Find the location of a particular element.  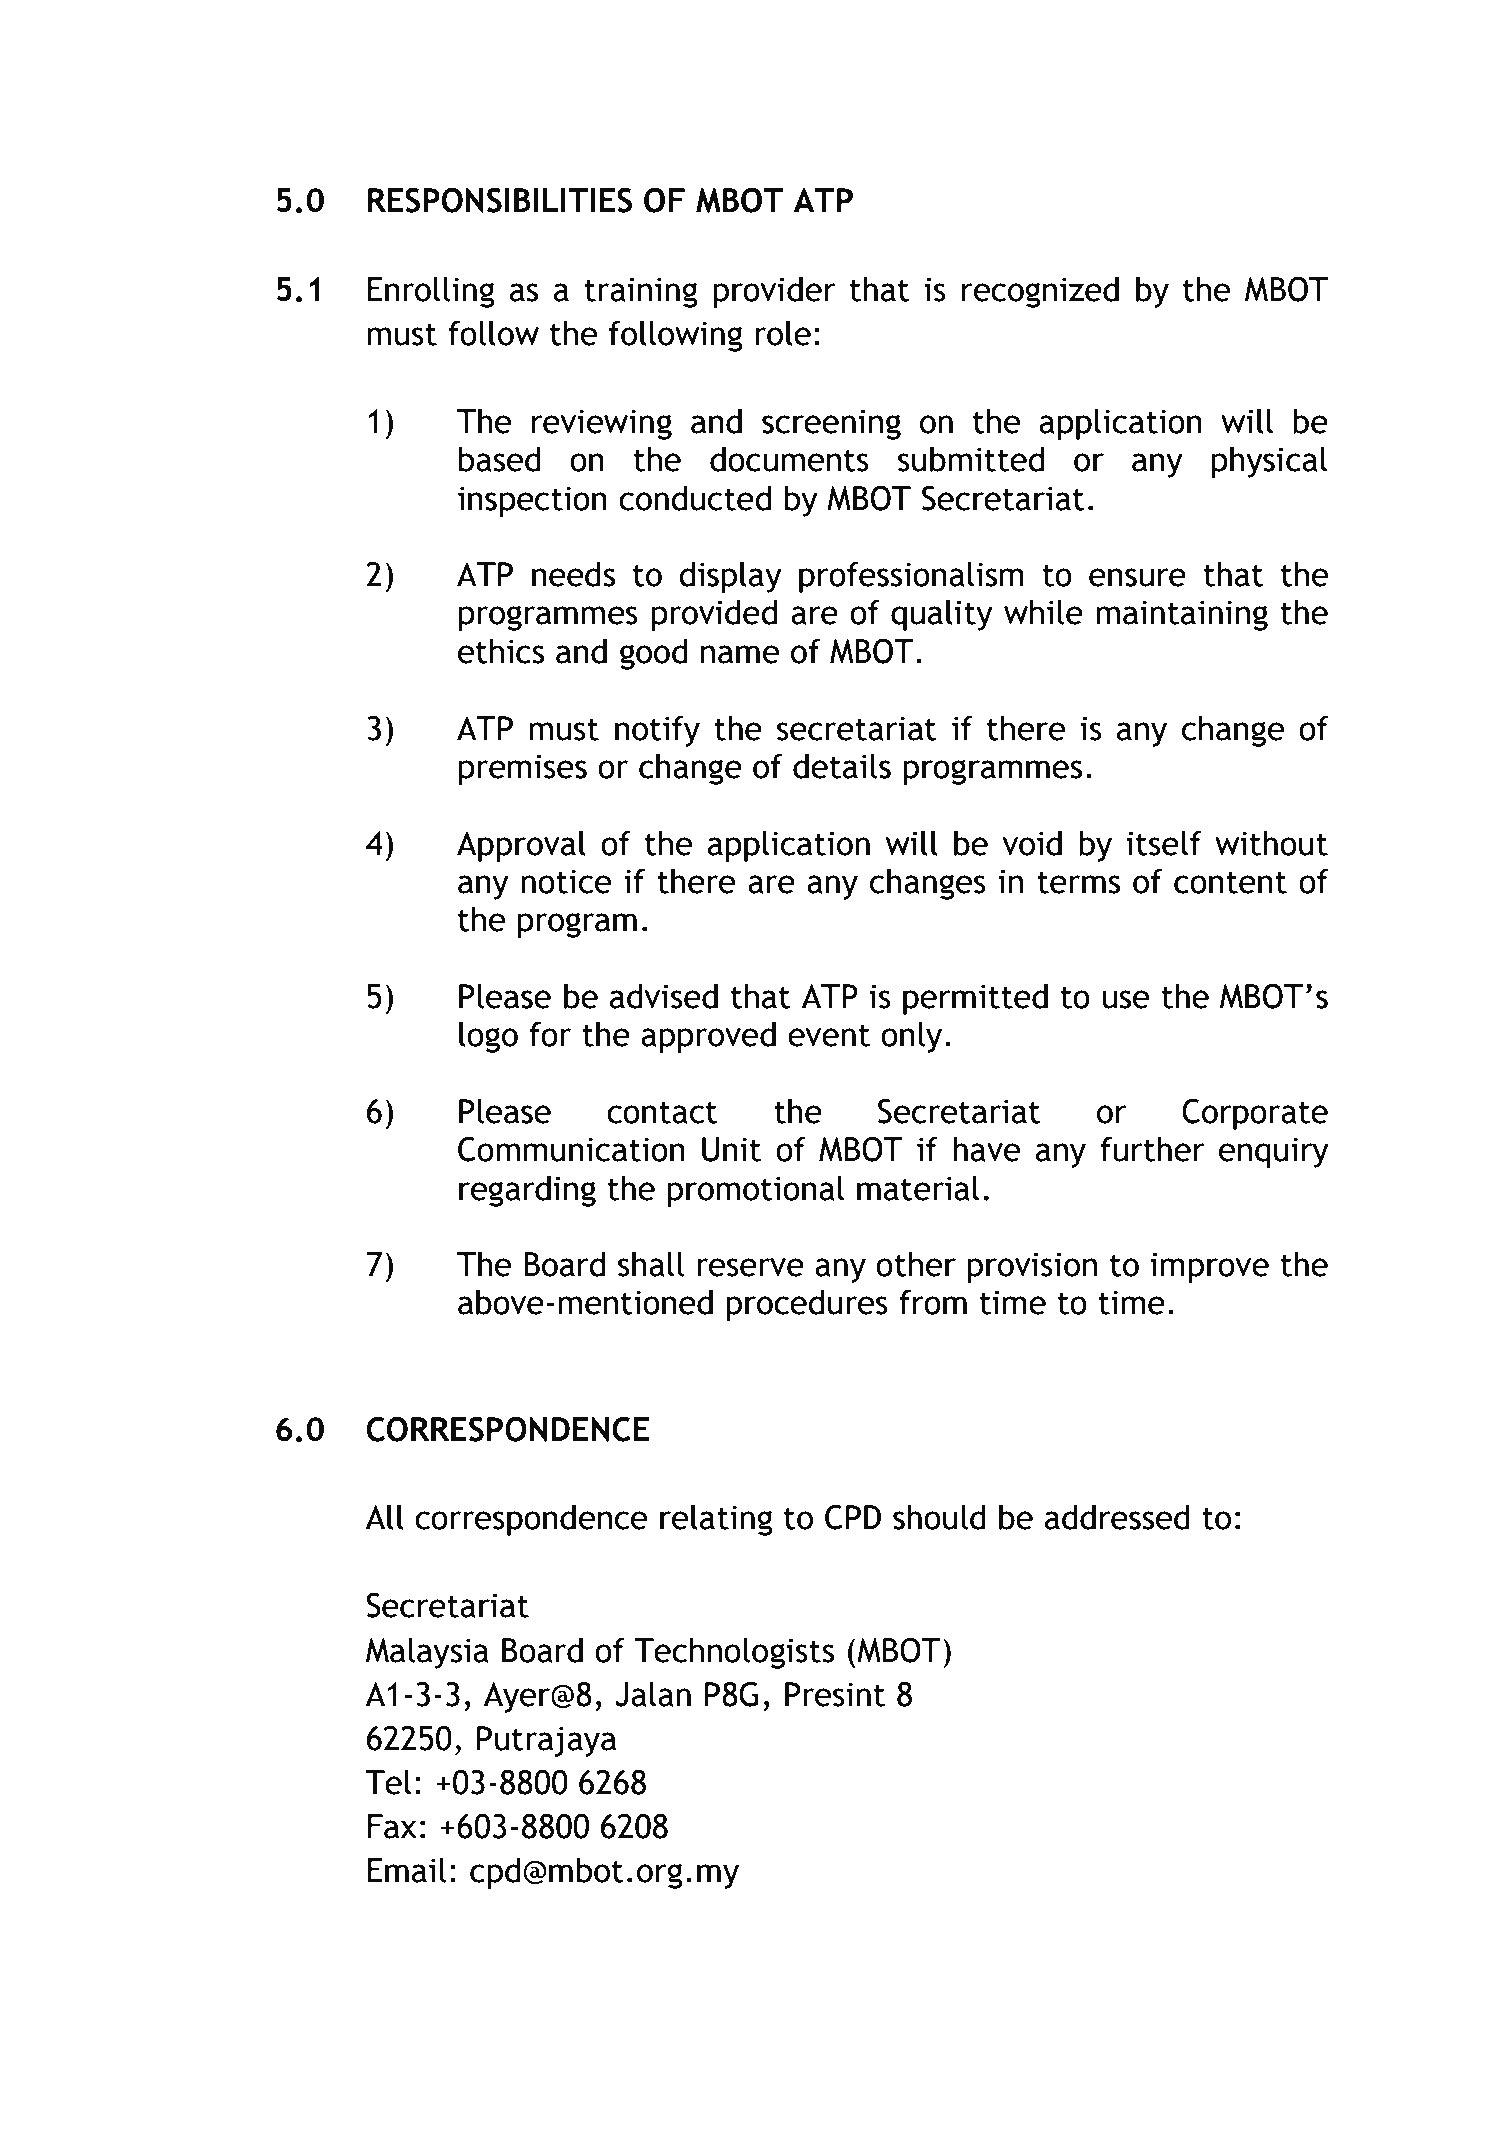

should is located at coordinates (939, 1517).
